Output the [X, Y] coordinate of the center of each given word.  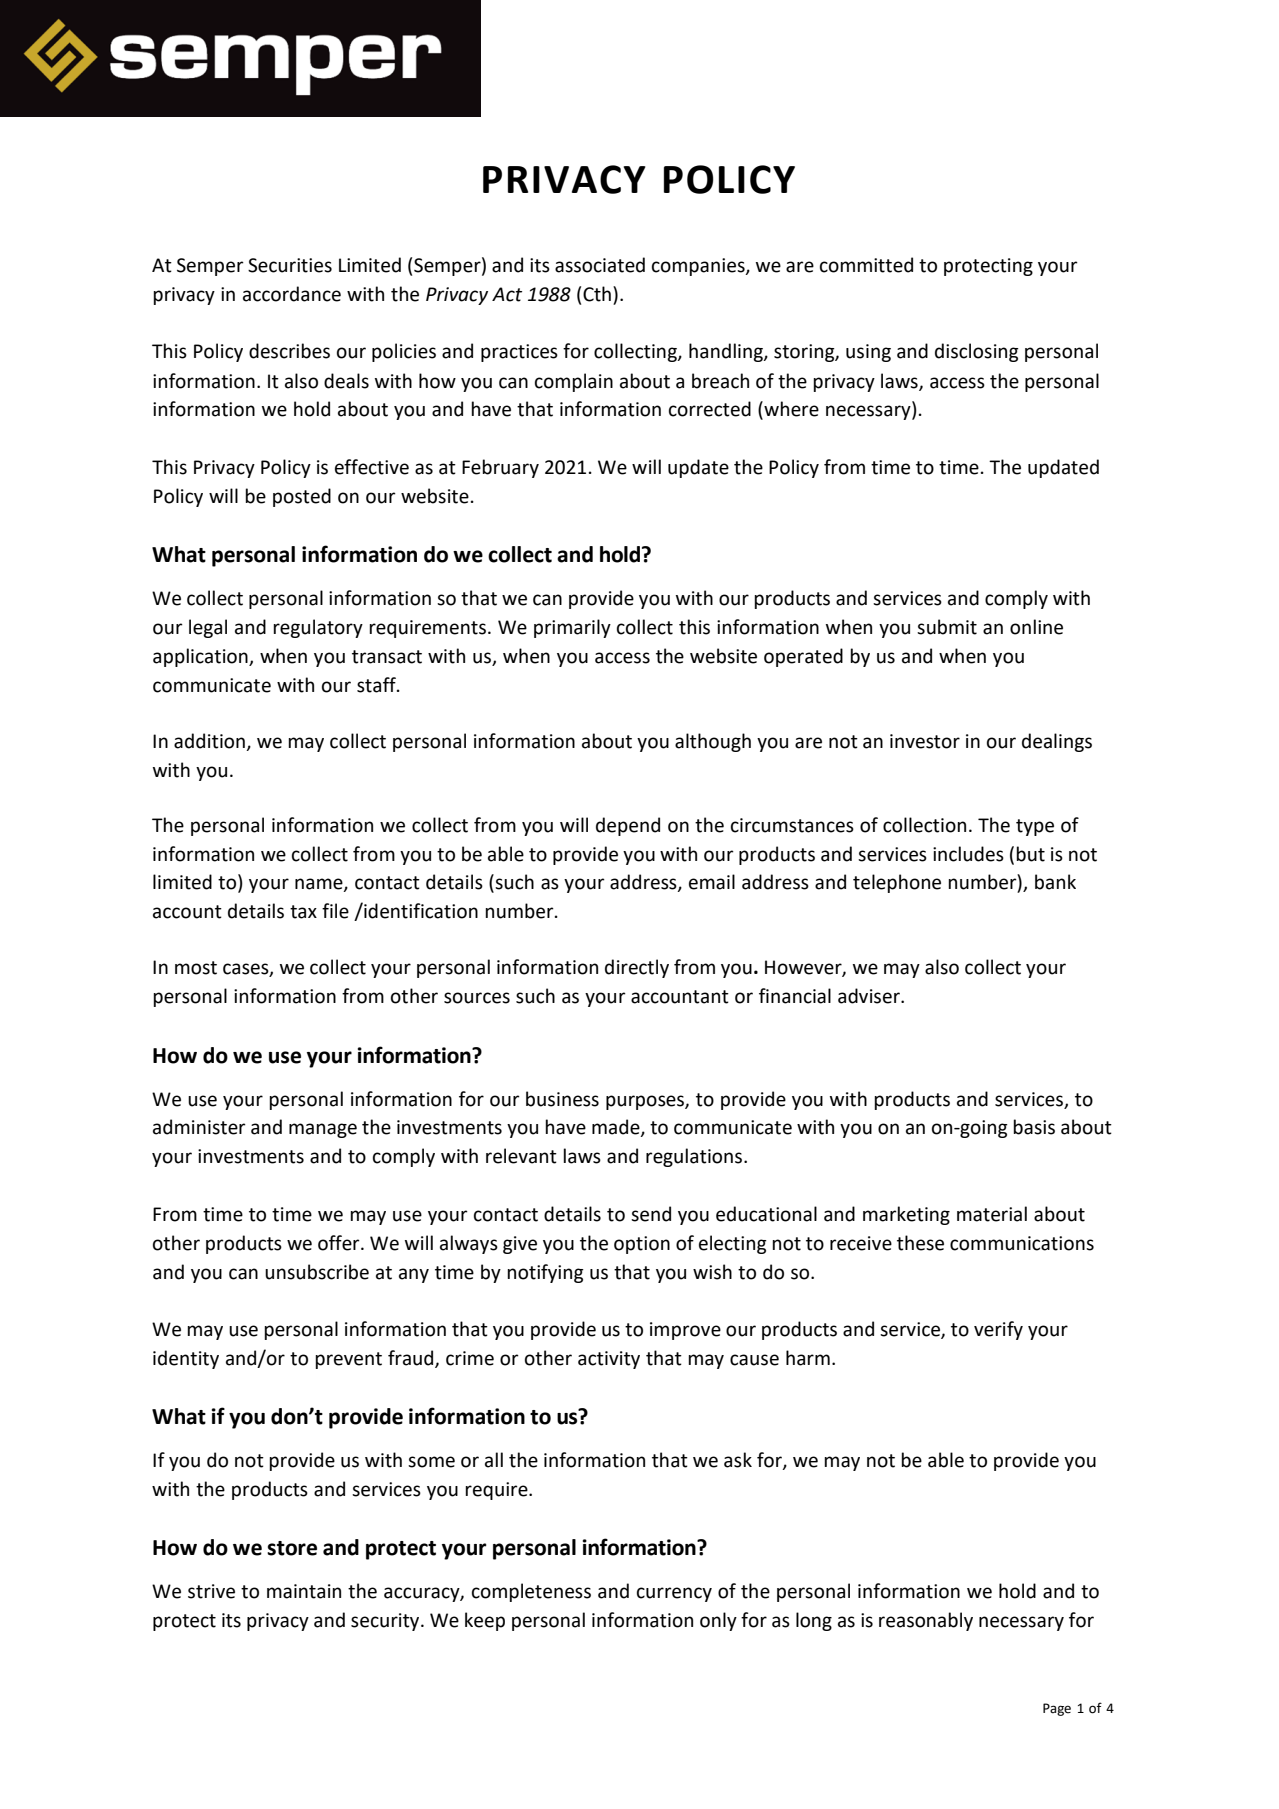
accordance [292, 294]
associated [600, 265]
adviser [870, 996]
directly [637, 968]
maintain [304, 1591]
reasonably [926, 1621]
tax [303, 912]
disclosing [977, 352]
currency [674, 1594]
